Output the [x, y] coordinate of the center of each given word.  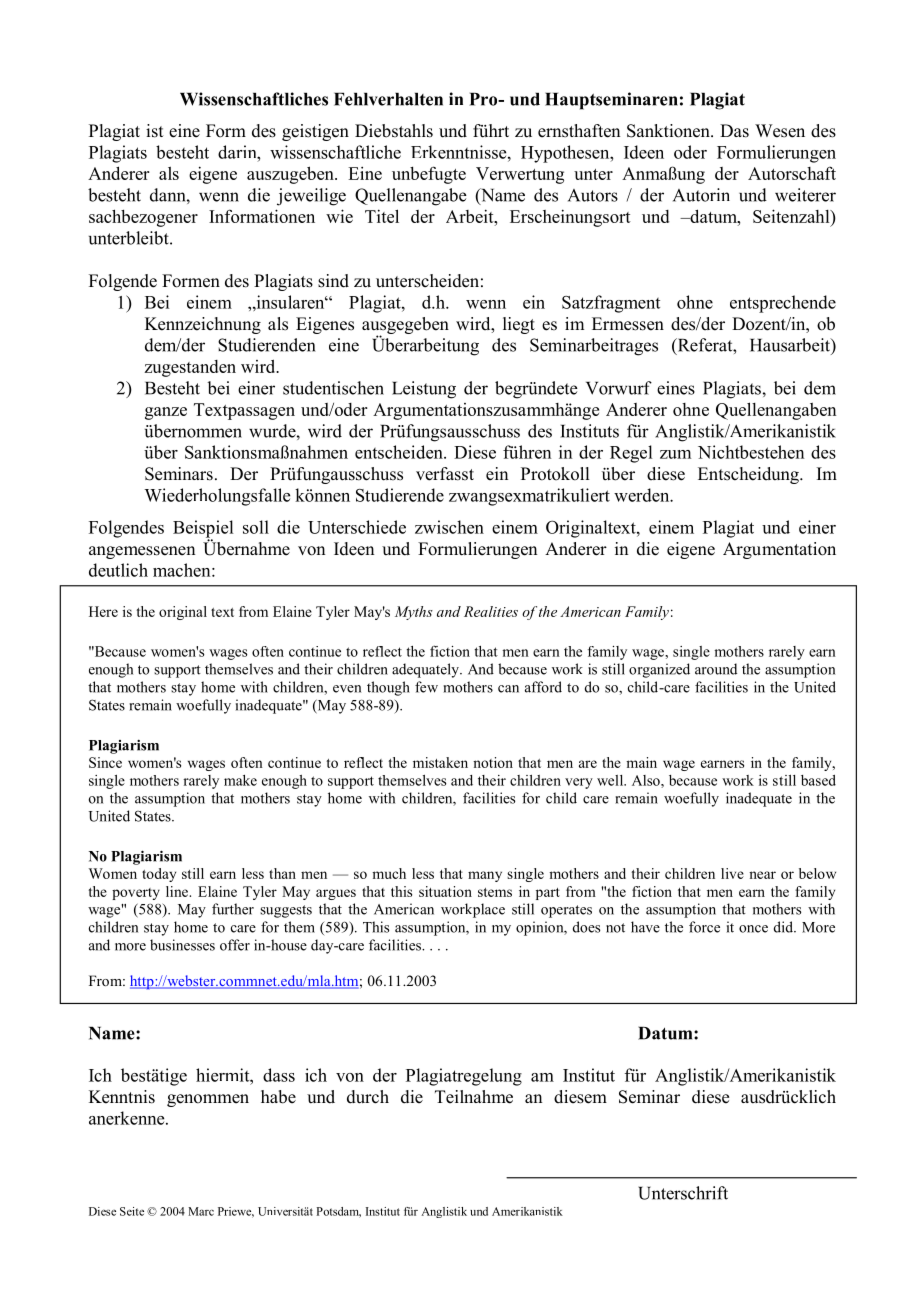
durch [368, 1097]
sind [333, 281]
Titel [382, 216]
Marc [201, 1211]
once [753, 929]
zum [675, 454]
